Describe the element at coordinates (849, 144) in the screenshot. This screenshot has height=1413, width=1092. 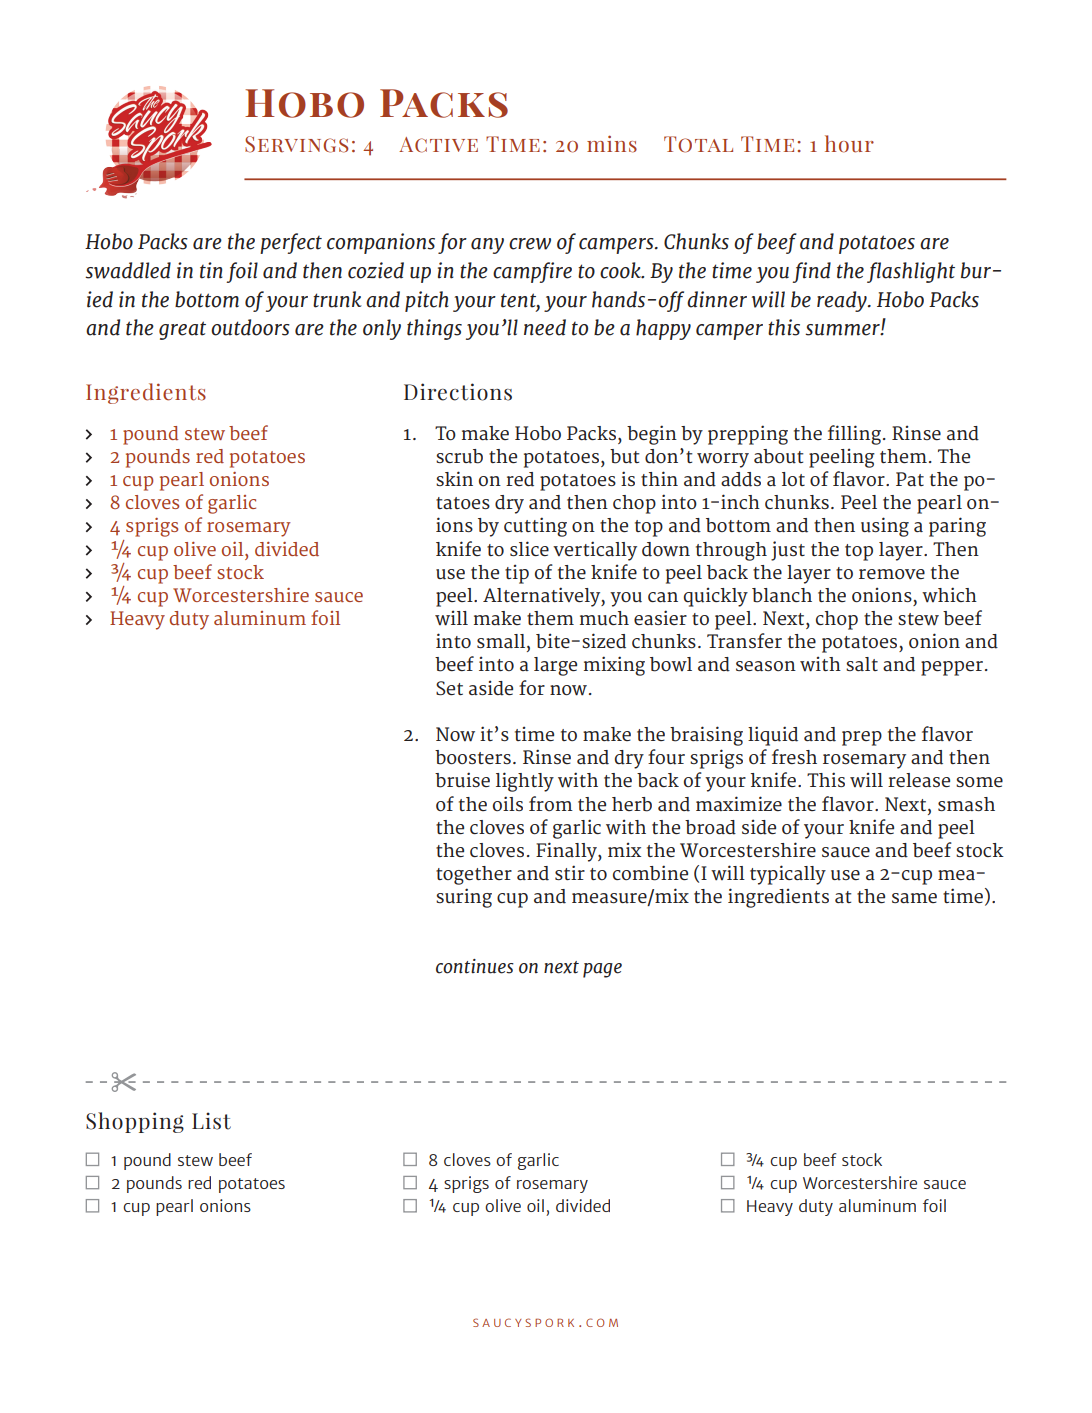
I see `hour` at that location.
